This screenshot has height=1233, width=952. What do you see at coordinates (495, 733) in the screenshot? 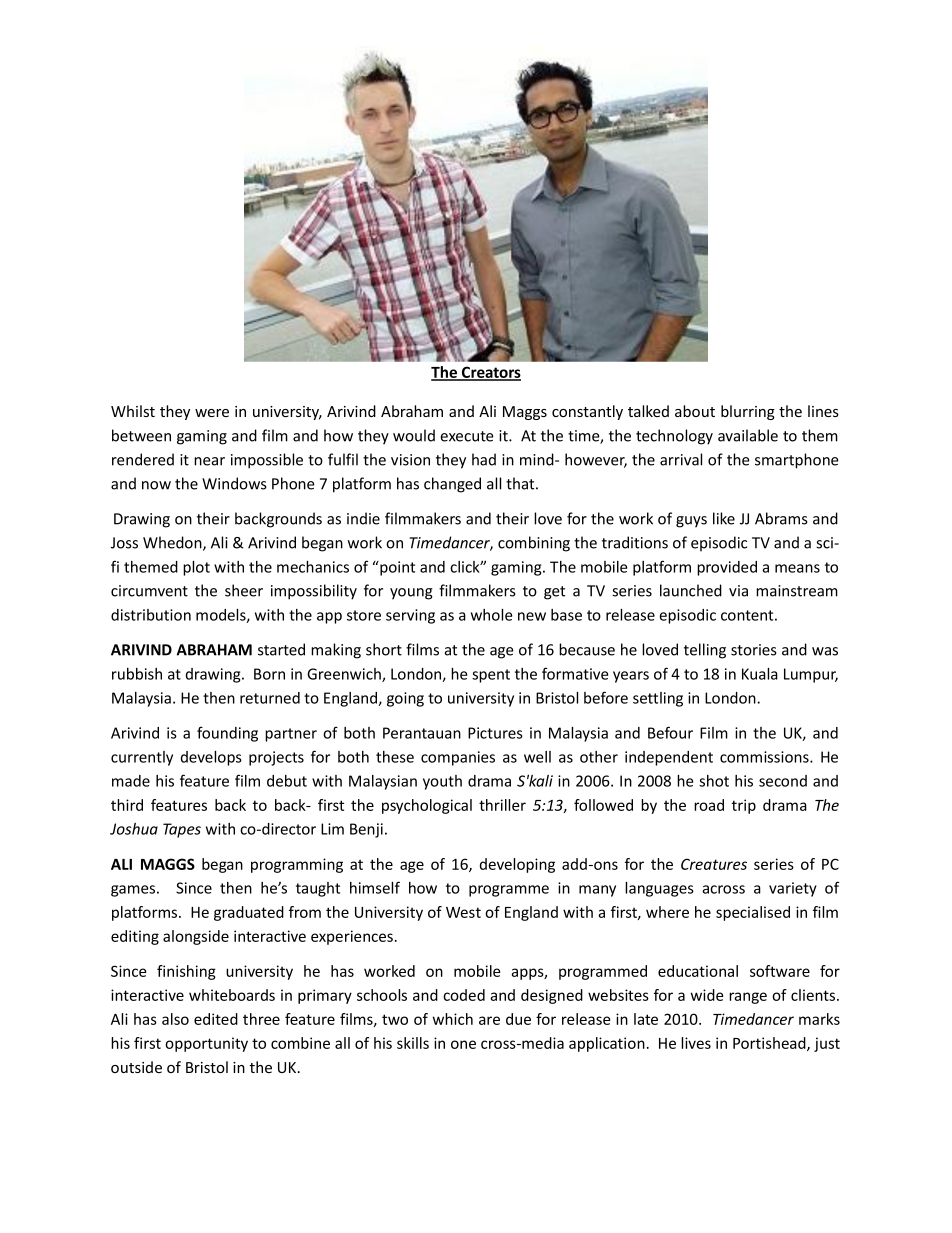
I see `Pictures` at bounding box center [495, 733].
